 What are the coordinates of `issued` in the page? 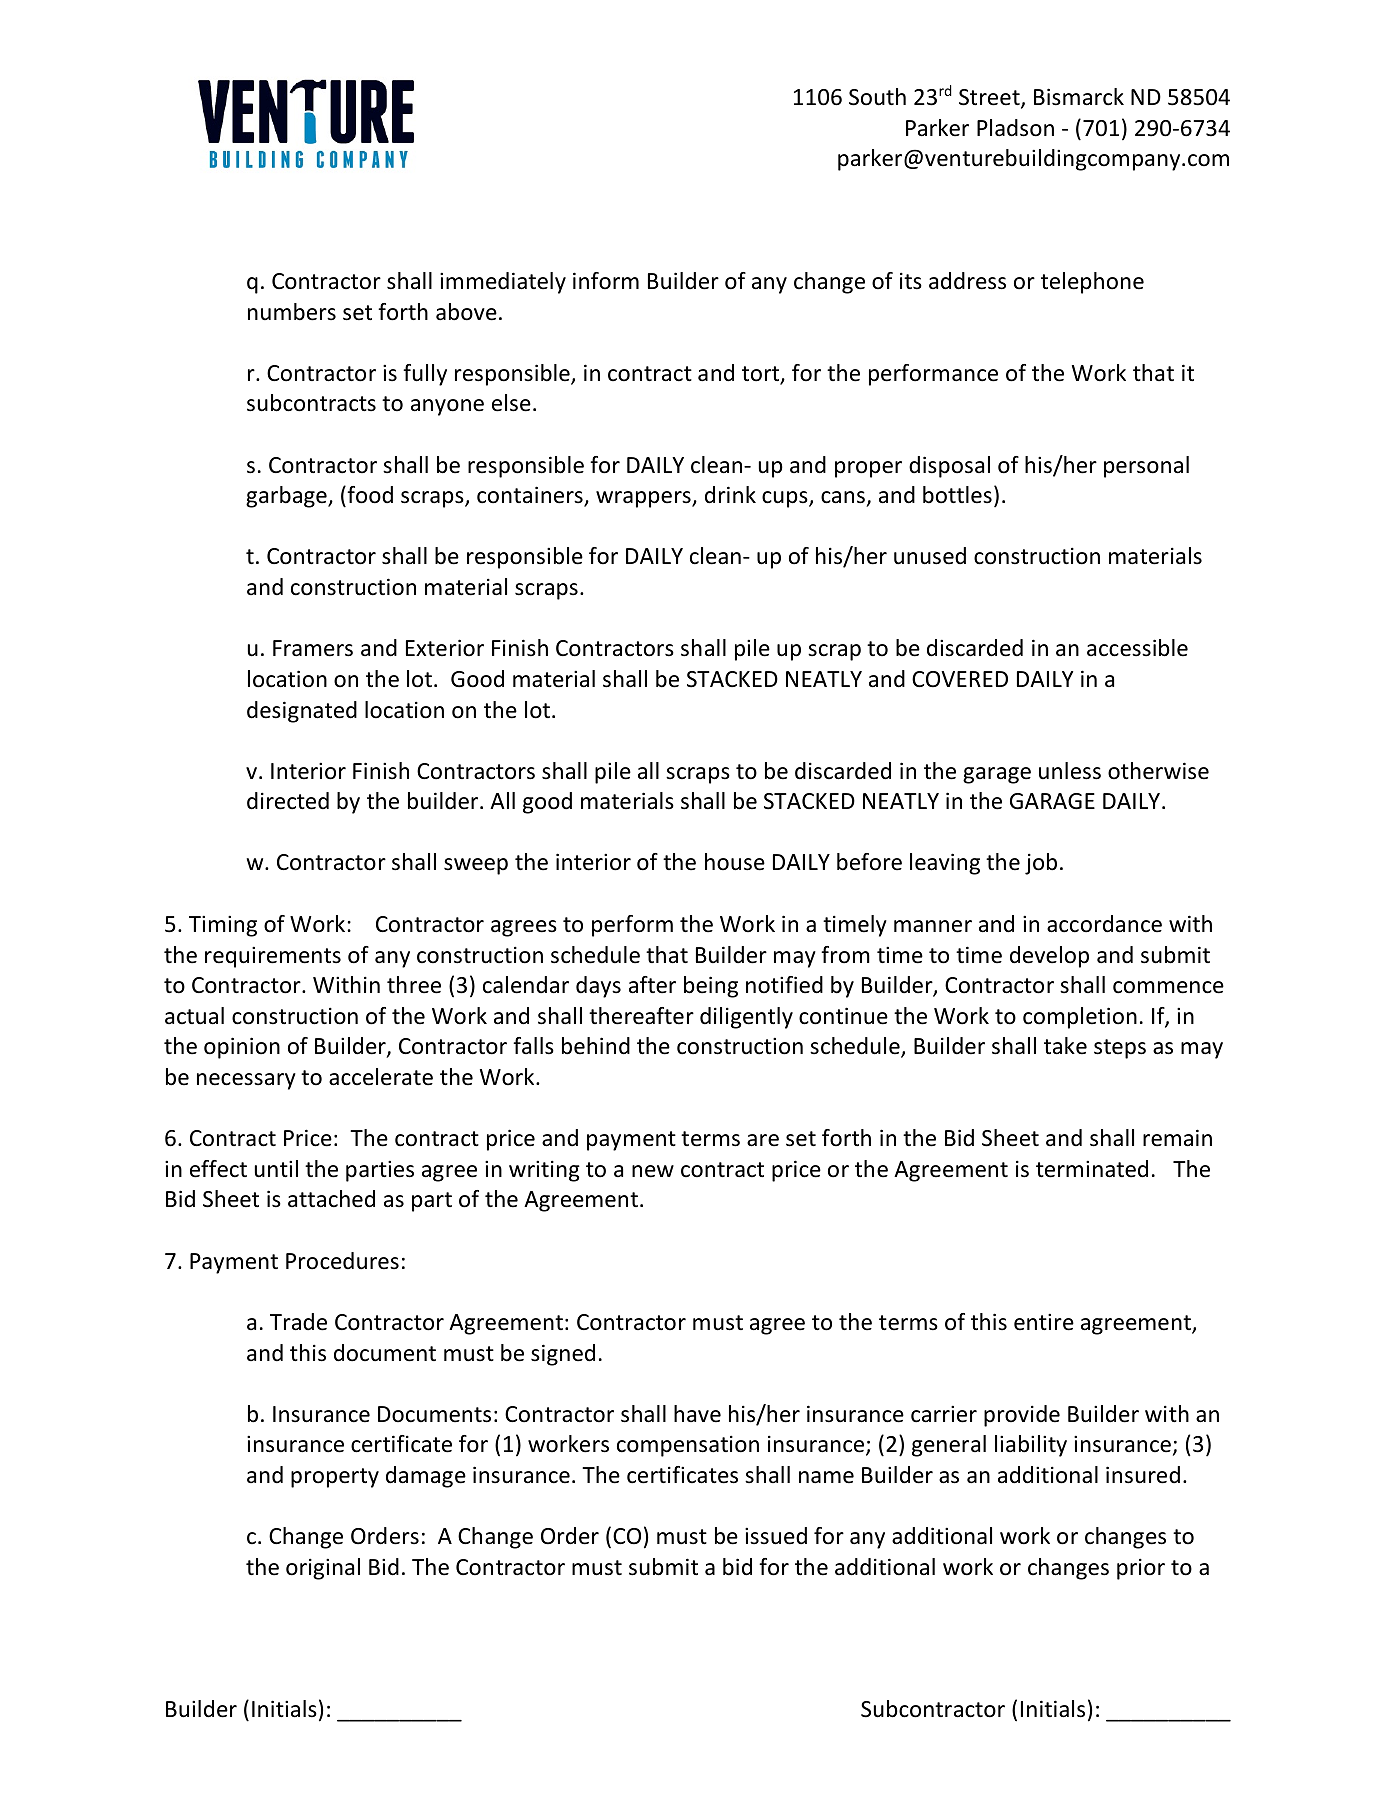 It's located at (776, 1536).
